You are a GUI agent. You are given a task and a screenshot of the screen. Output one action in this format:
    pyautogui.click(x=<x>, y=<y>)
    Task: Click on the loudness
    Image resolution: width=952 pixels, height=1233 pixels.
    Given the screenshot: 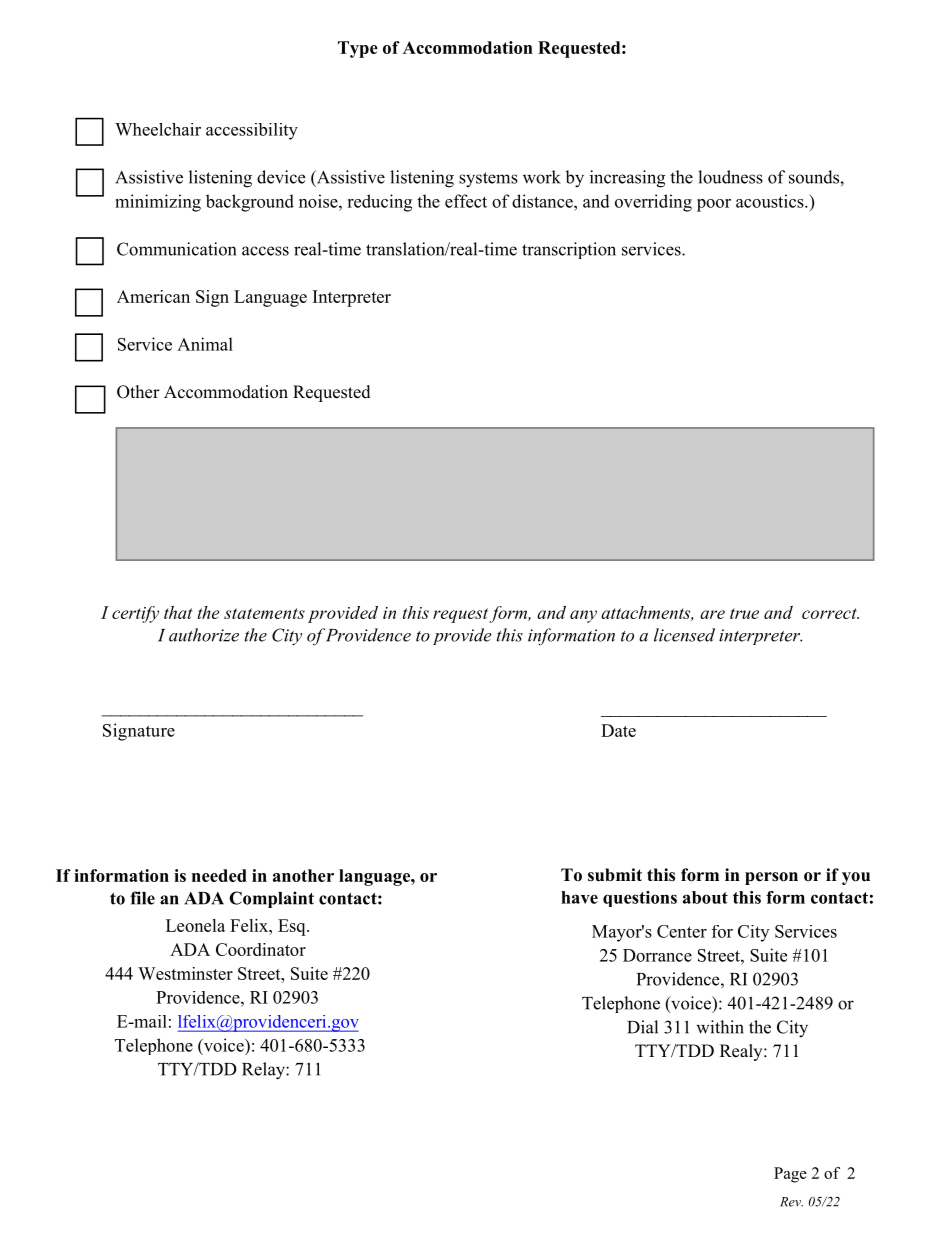 What is the action you would take?
    pyautogui.click(x=730, y=177)
